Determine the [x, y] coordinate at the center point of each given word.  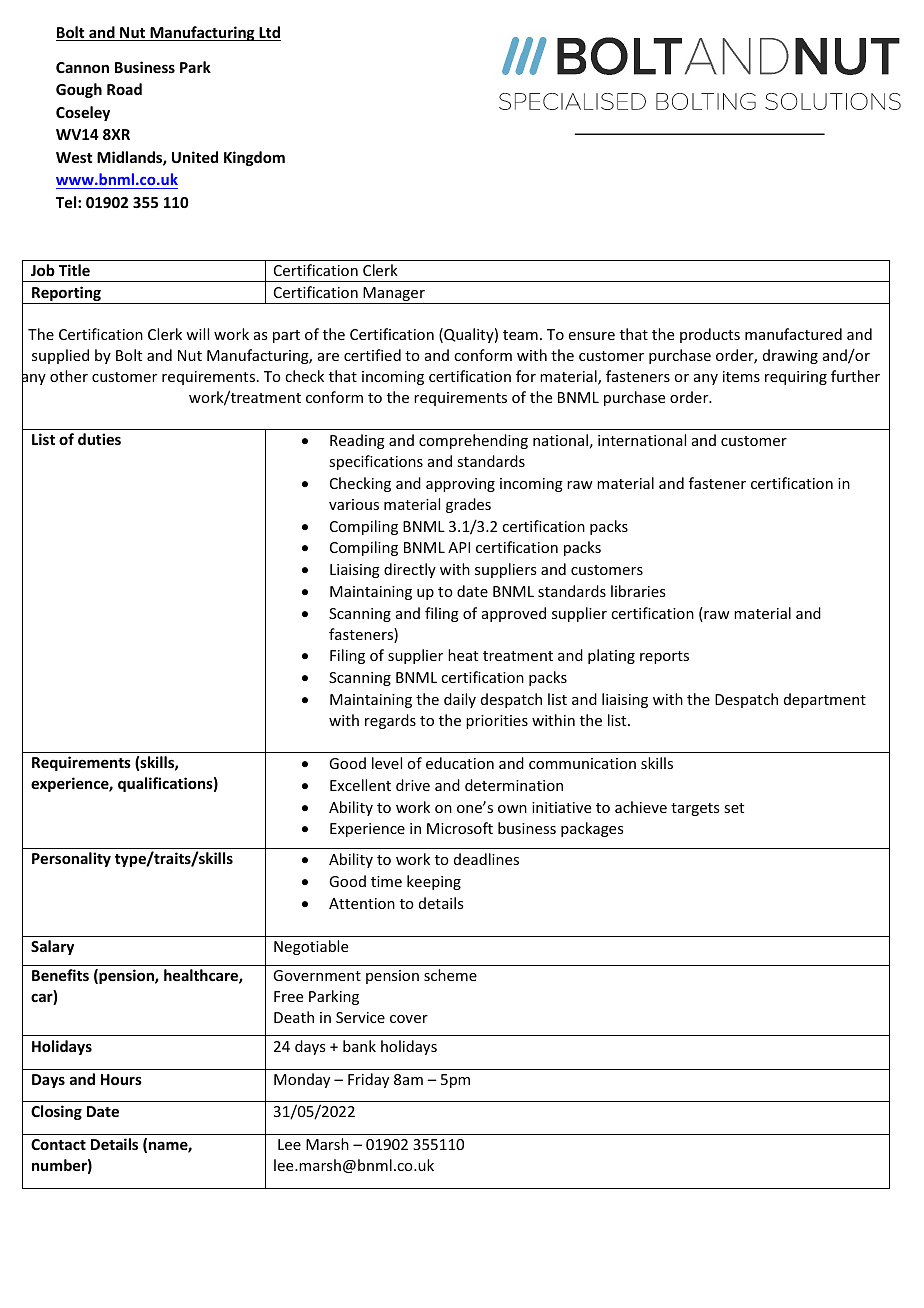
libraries [638, 591]
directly [410, 570]
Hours [121, 1079]
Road [124, 89]
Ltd [269, 33]
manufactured [793, 334]
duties [99, 439]
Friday [368, 1080]
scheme [450, 975]
